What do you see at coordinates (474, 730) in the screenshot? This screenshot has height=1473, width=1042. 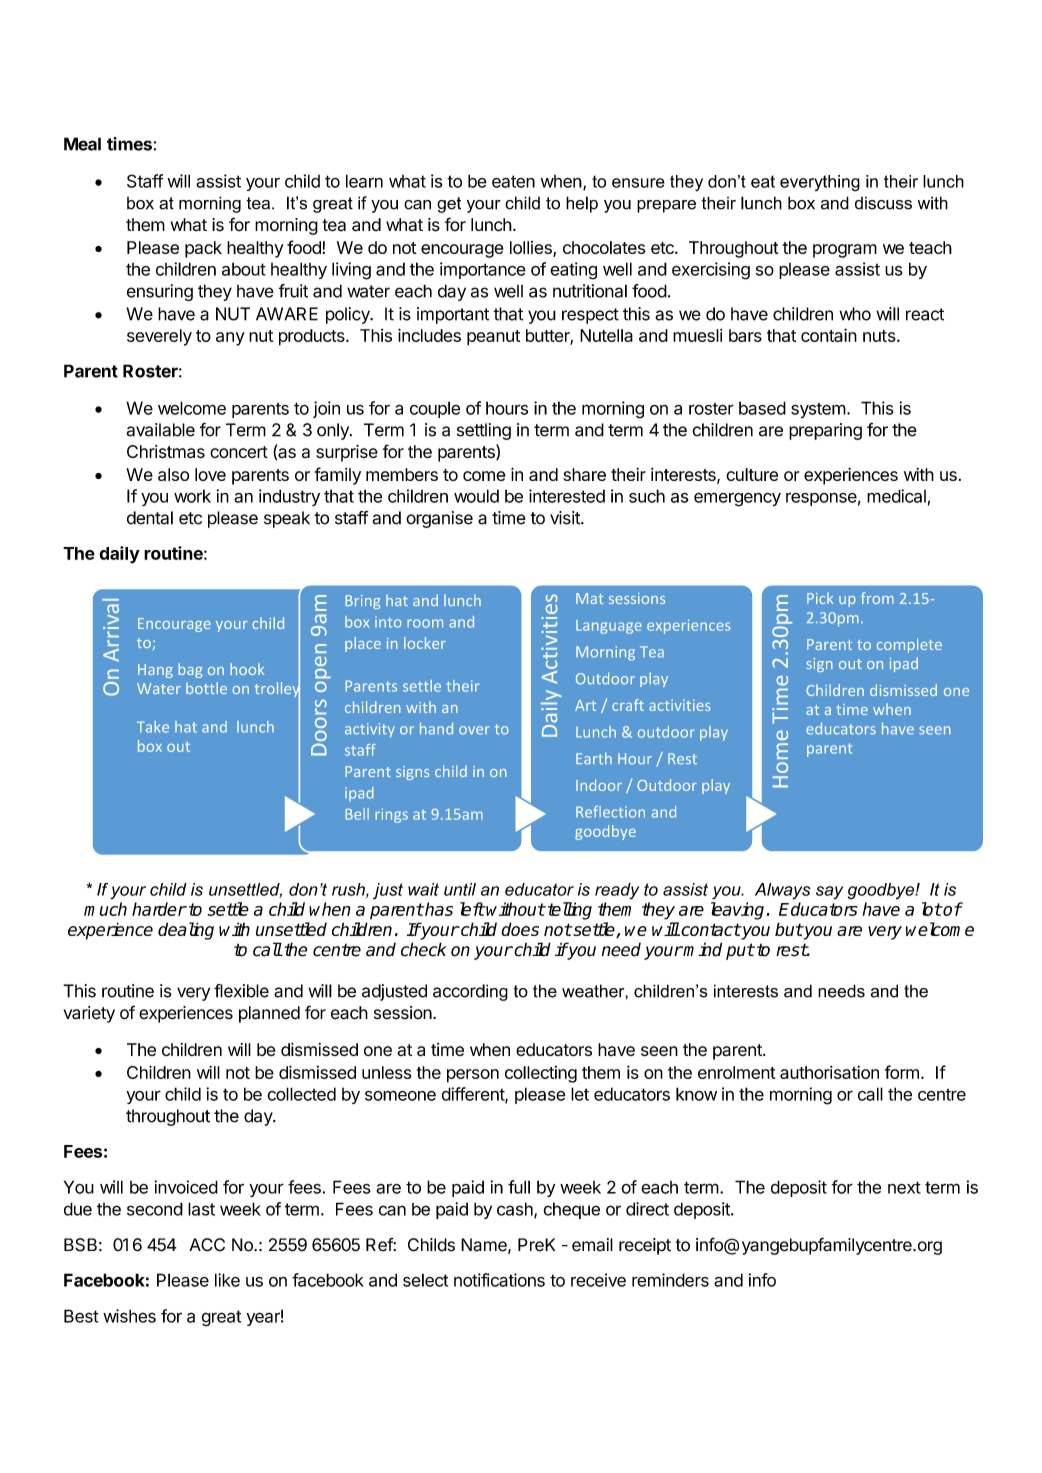 I see `over` at bounding box center [474, 730].
